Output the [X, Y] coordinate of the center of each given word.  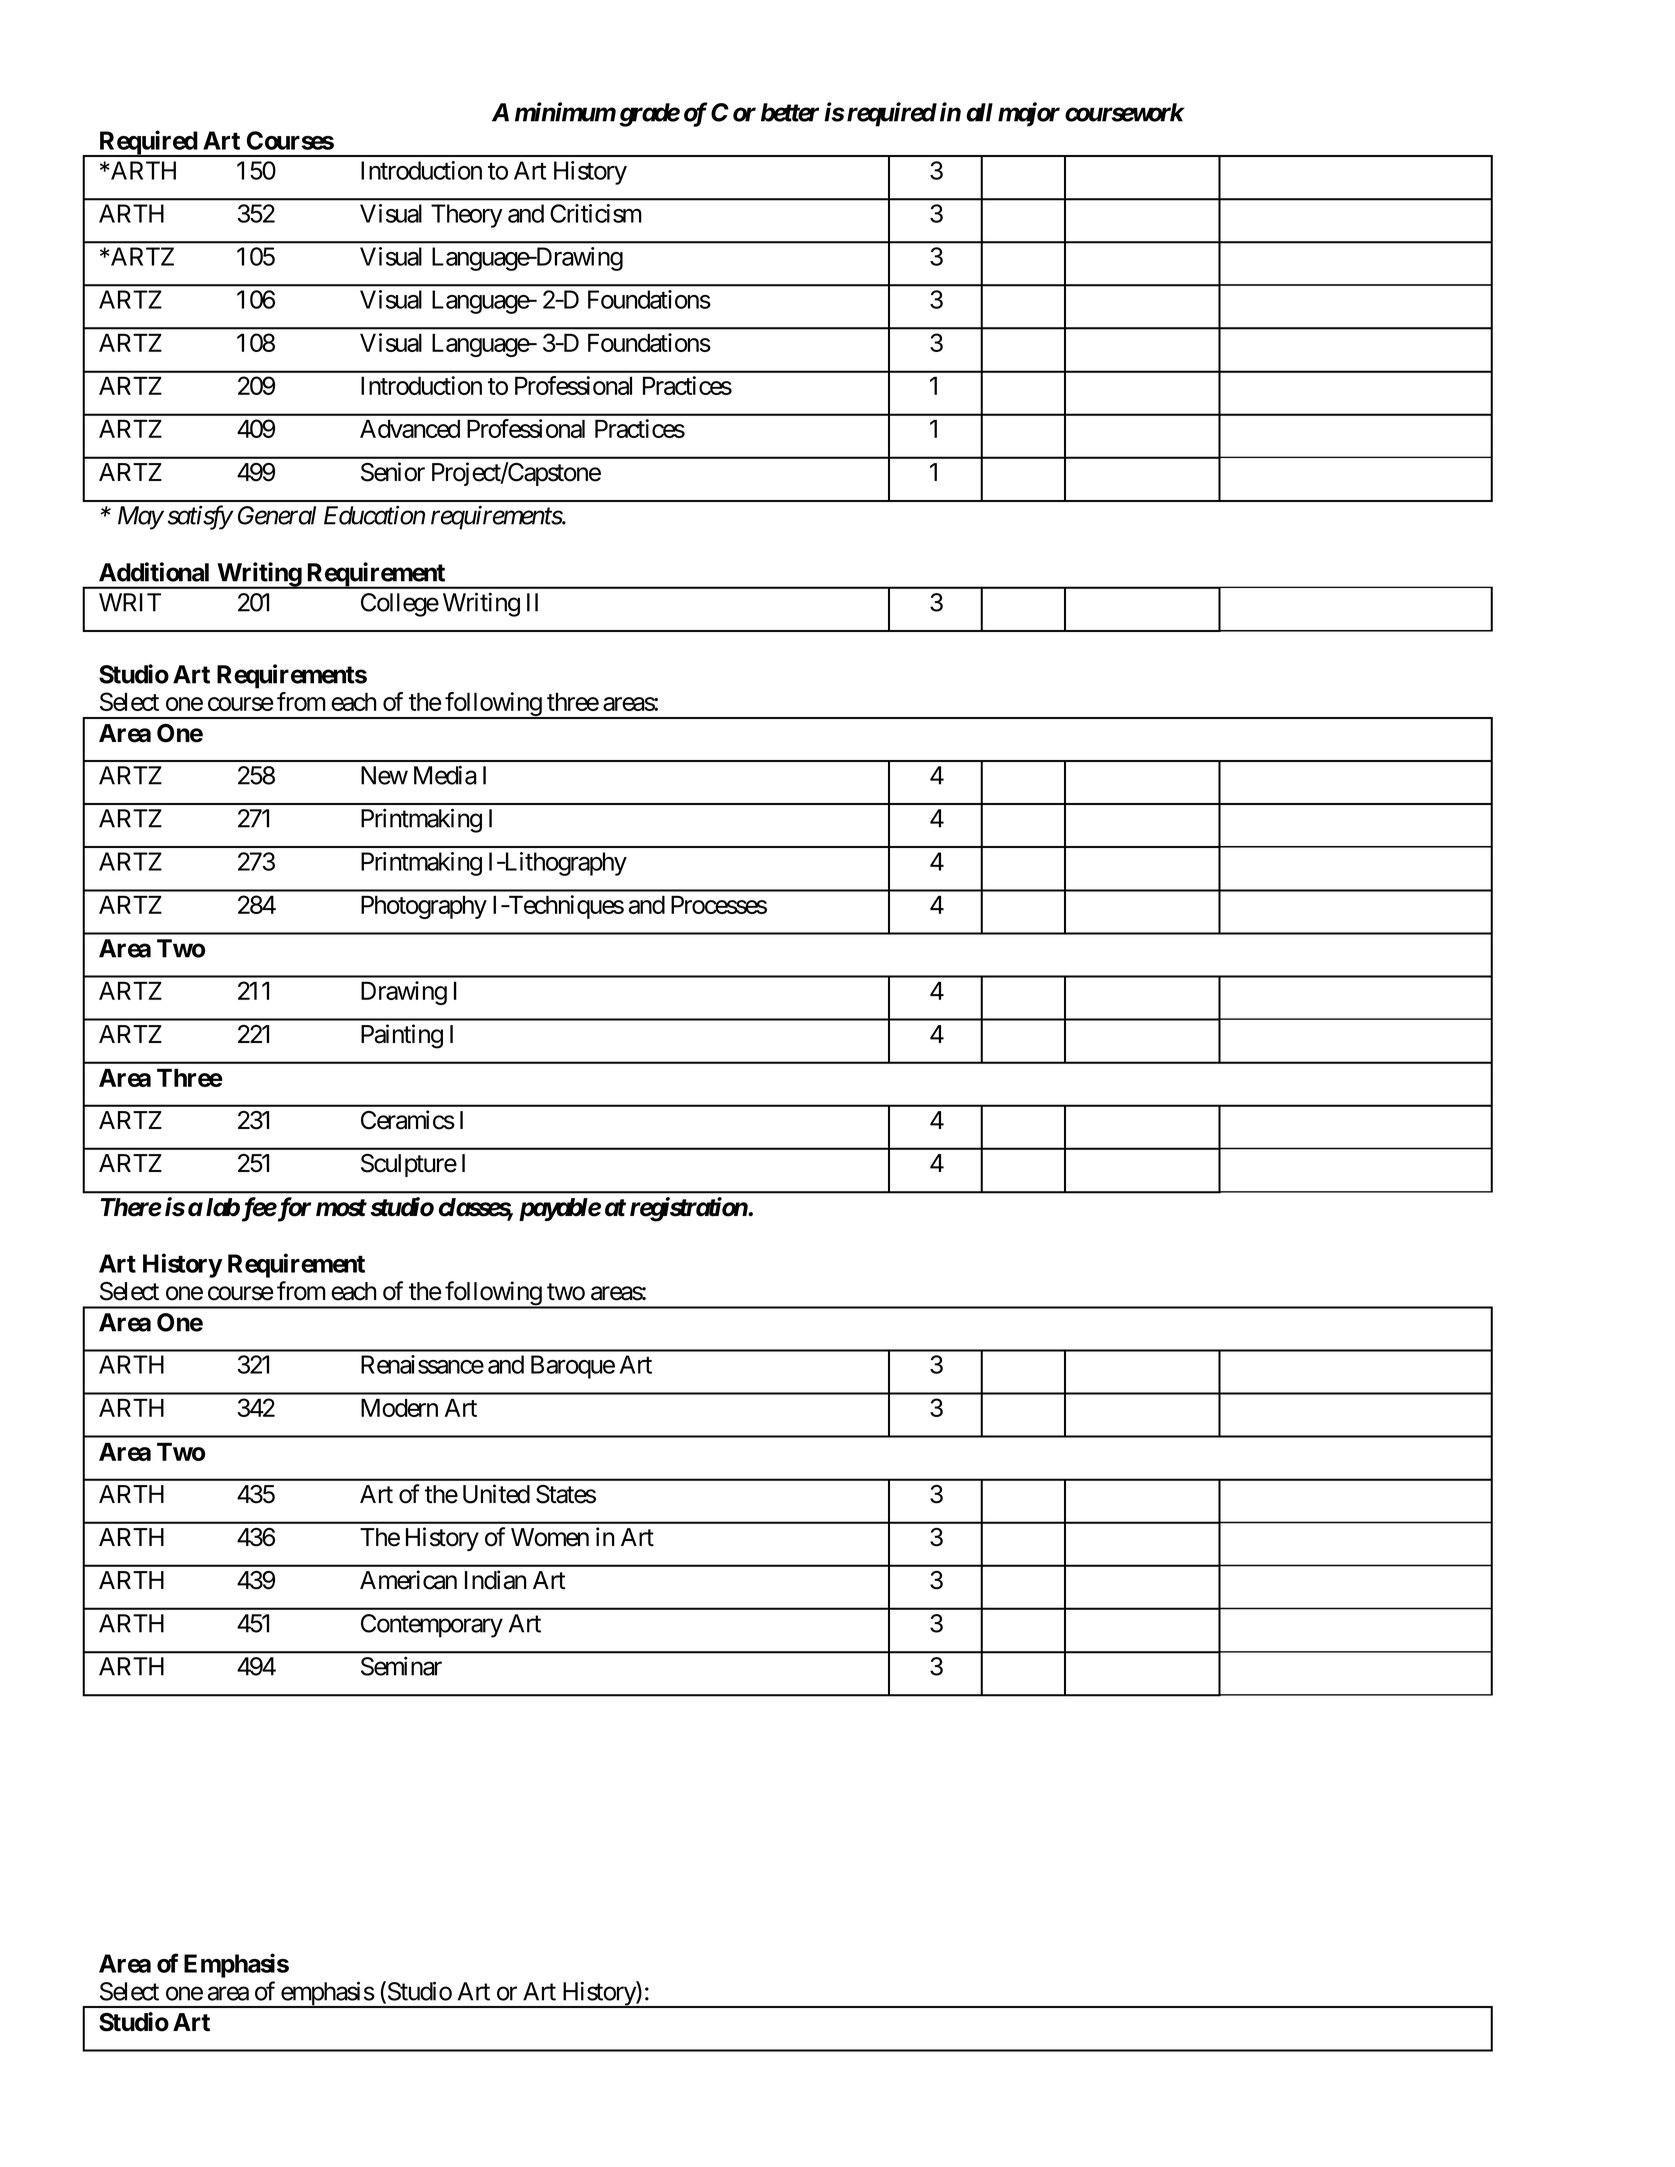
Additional [154, 572]
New [384, 775]
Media [445, 775]
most [341, 1208]
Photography [424, 907]
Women [550, 1537]
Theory [467, 216]
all [979, 112]
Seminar [401, 1666]
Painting [402, 1036]
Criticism [596, 213]
